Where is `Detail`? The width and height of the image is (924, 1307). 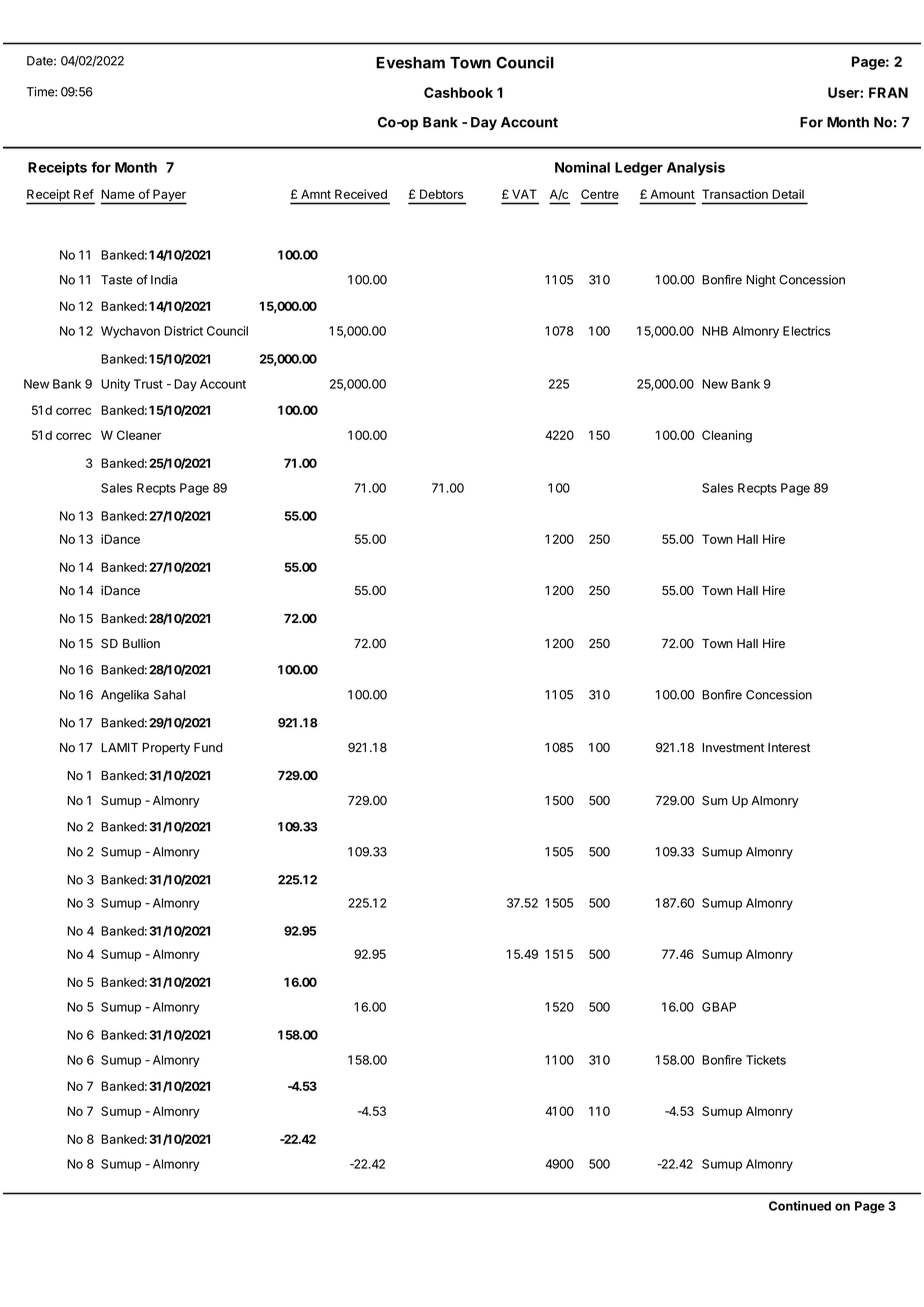
Detail is located at coordinates (788, 194).
